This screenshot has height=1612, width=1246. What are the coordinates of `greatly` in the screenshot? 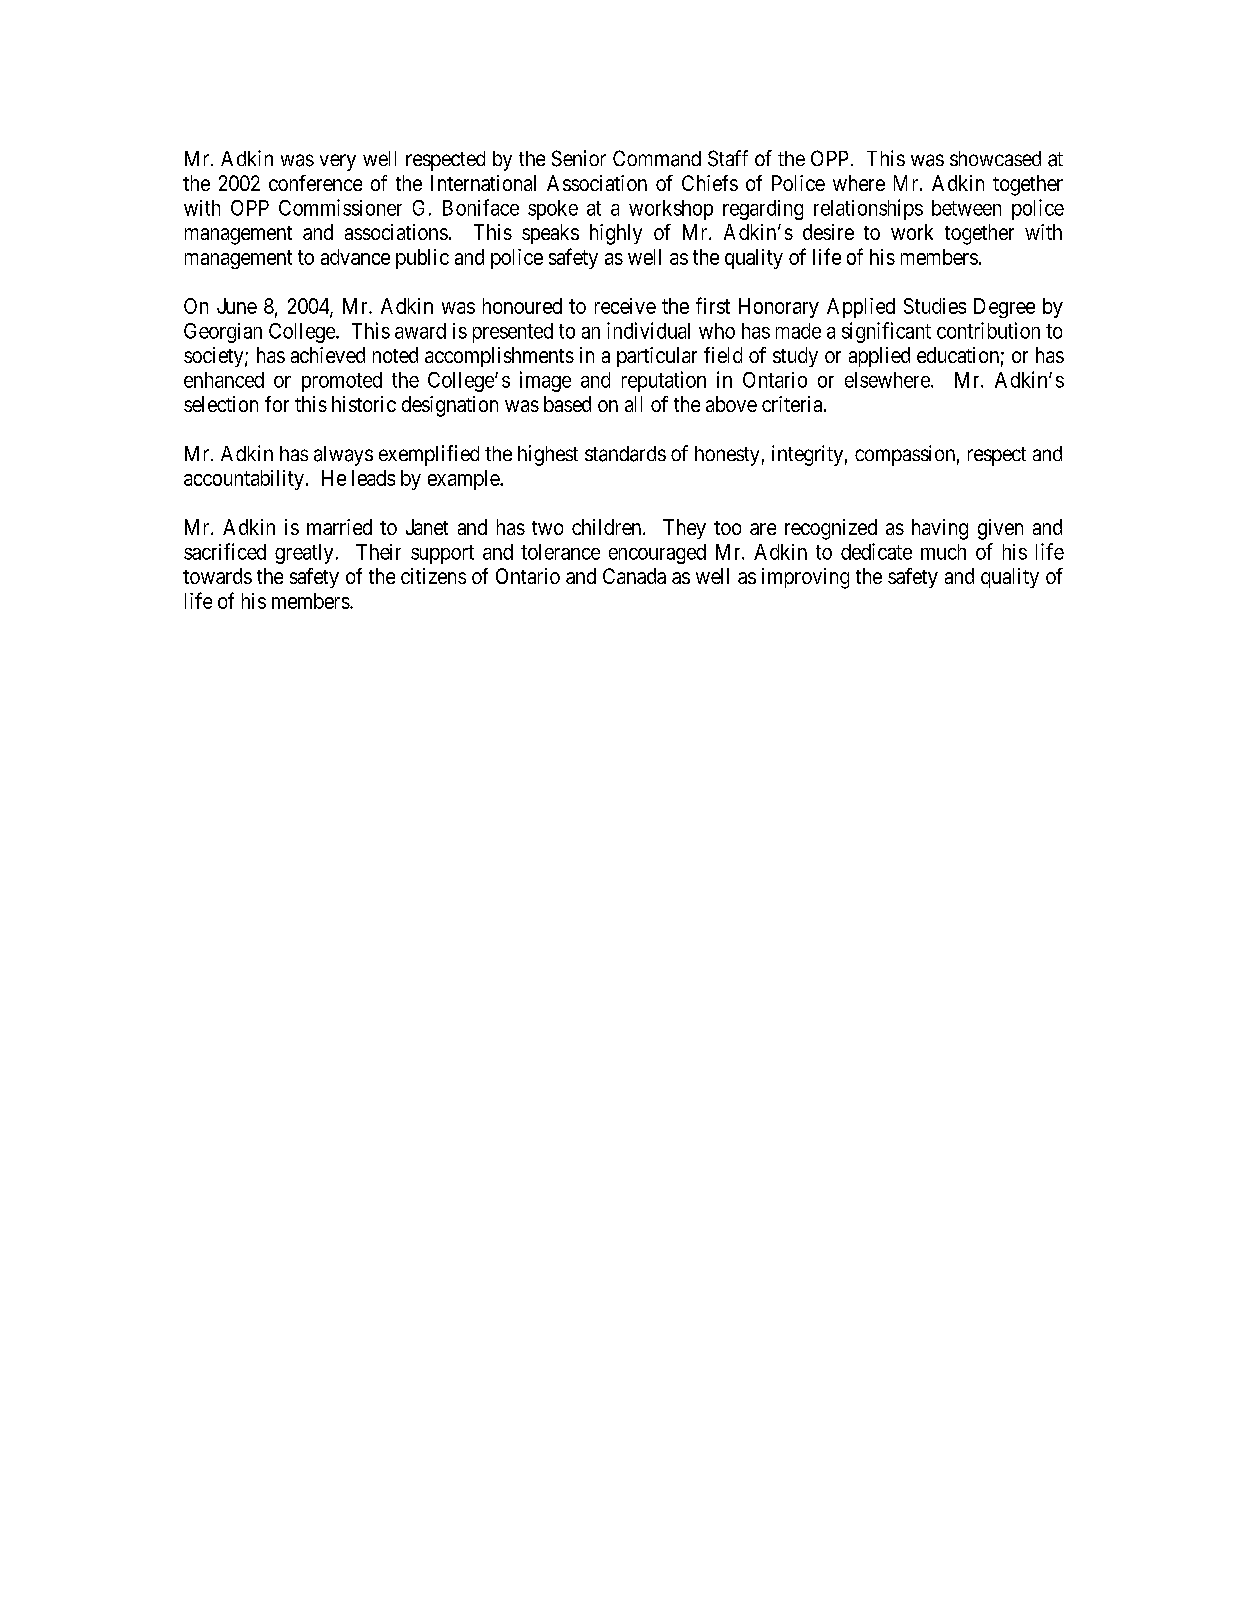 It's located at (304, 554).
